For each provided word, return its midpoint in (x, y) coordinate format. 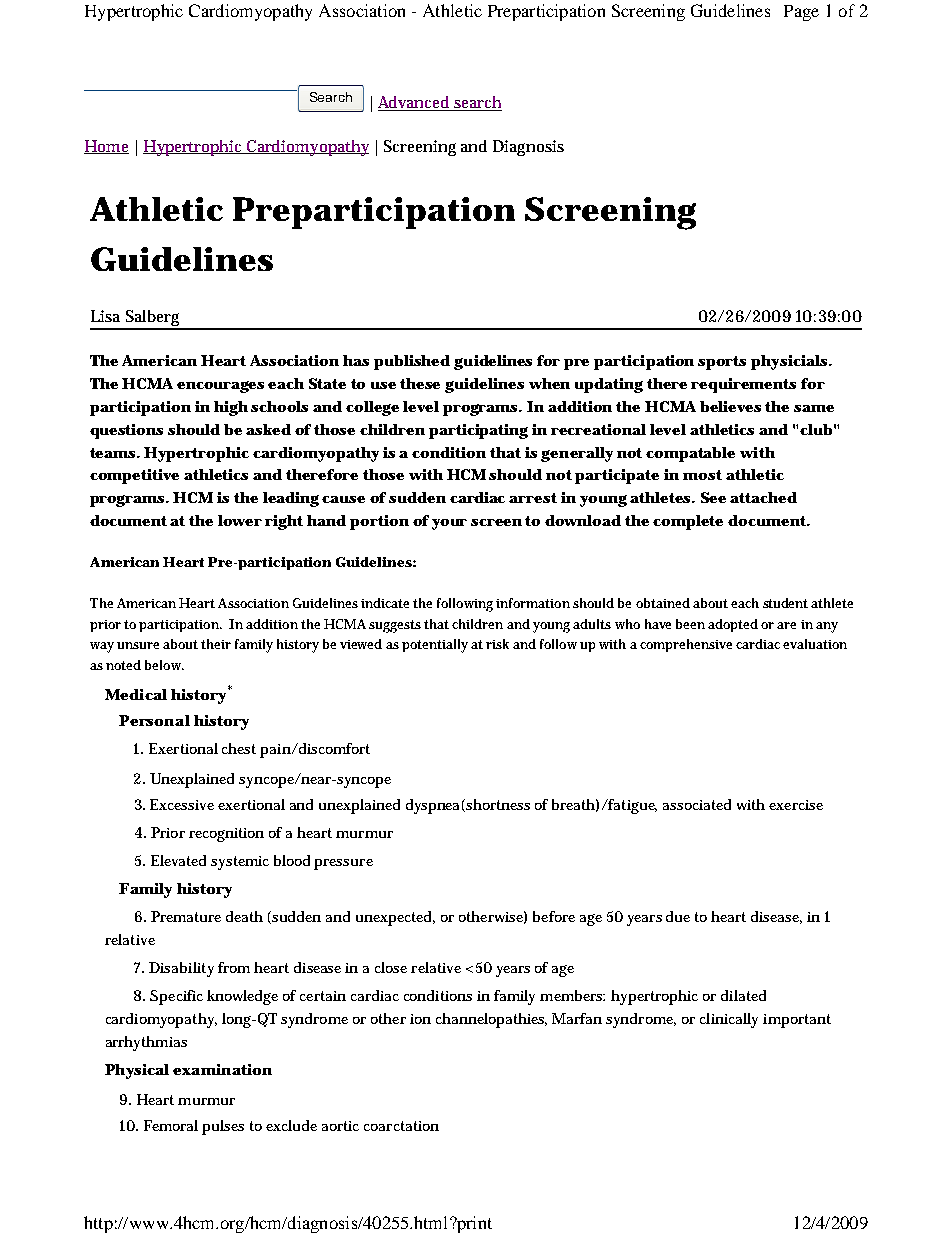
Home (106, 147)
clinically (729, 1020)
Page (801, 13)
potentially (435, 646)
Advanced (415, 103)
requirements (743, 385)
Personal (154, 720)
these (420, 383)
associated (697, 804)
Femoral (171, 1125)
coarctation (401, 1126)
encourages (220, 387)
